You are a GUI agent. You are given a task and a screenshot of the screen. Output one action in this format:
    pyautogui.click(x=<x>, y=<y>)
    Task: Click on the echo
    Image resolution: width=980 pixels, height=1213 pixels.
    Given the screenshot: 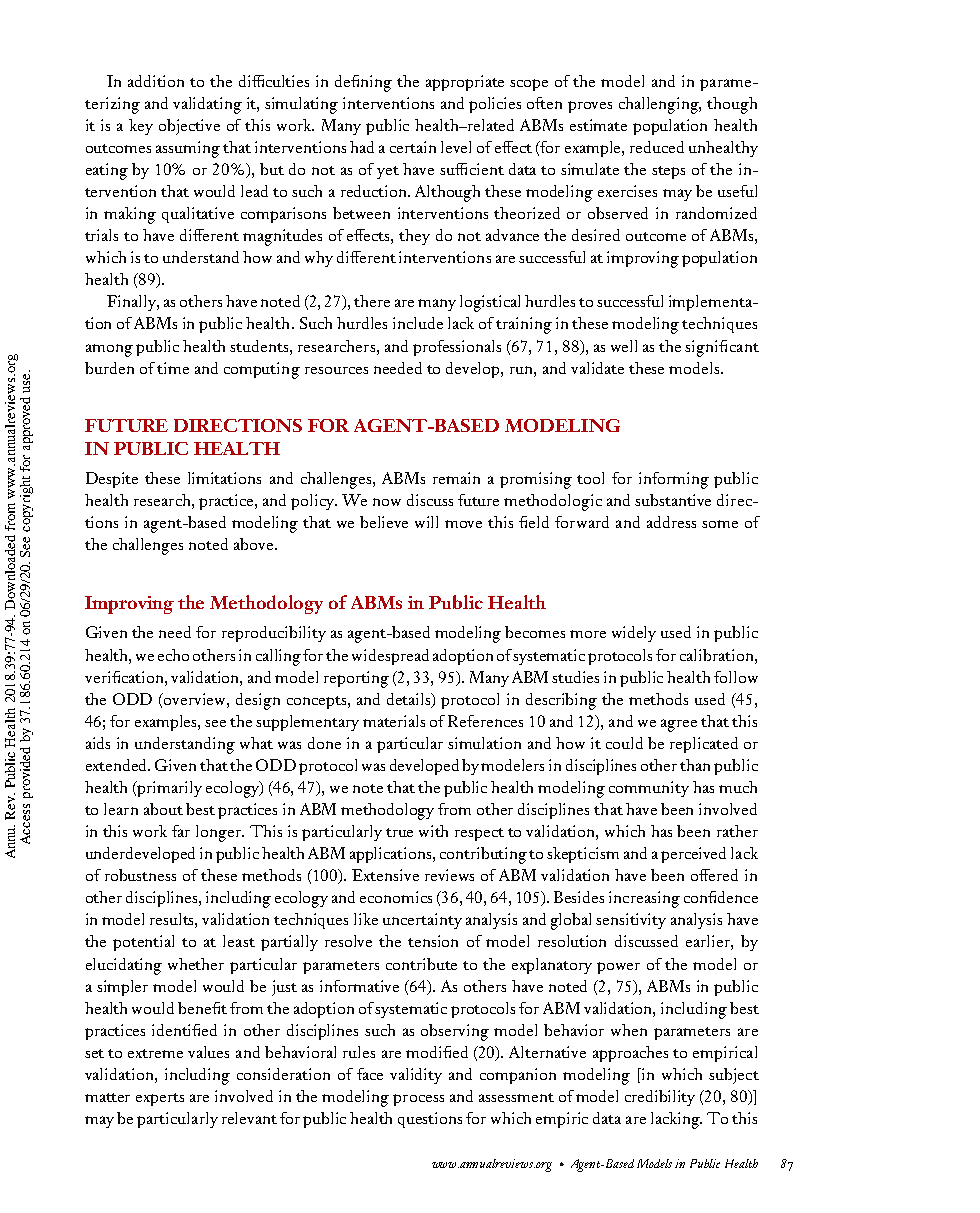 What is the action you would take?
    pyautogui.click(x=173, y=655)
